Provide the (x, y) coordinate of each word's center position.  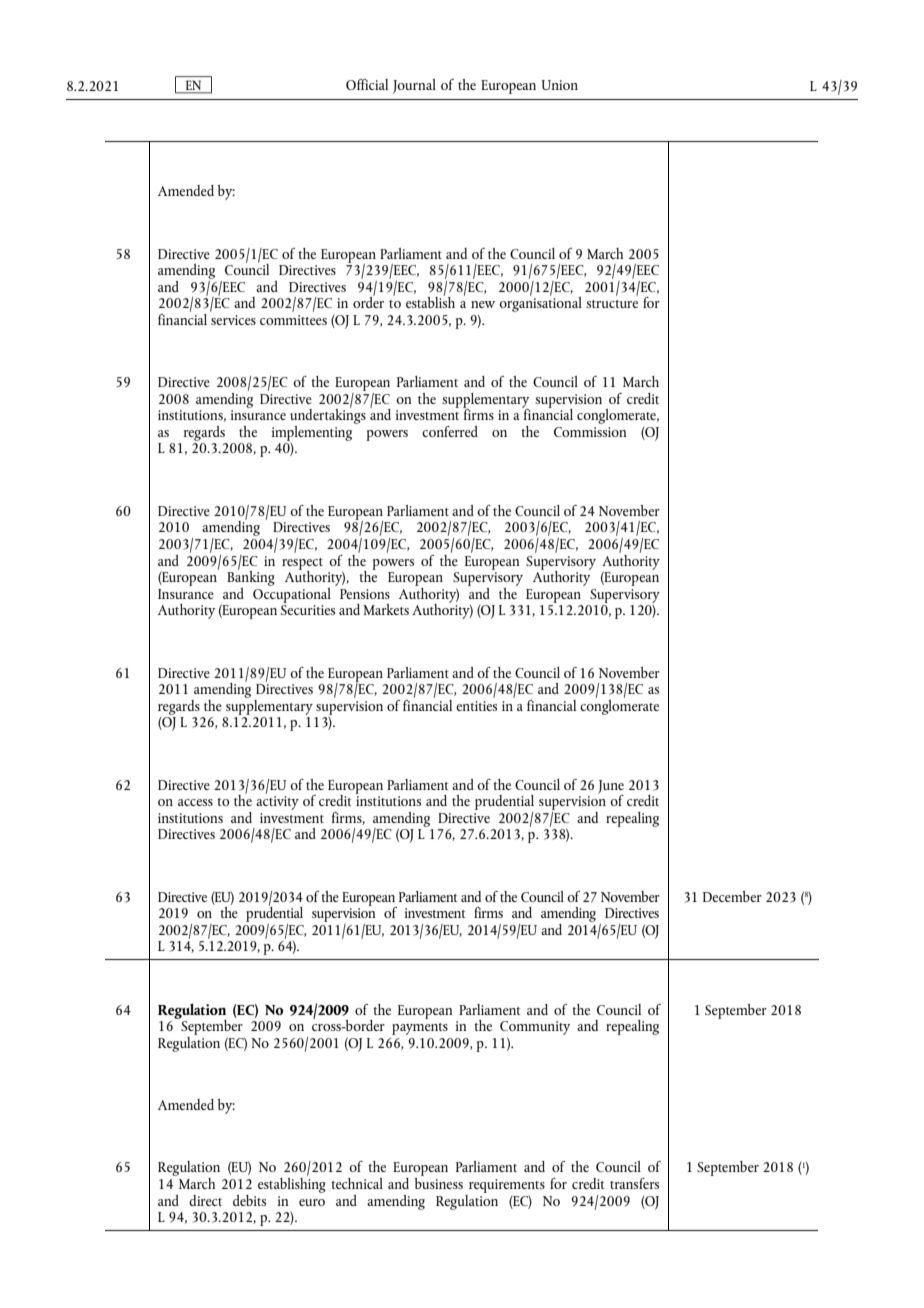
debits (249, 1200)
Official (367, 84)
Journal (414, 86)
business (438, 1182)
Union (560, 85)
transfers (634, 1183)
